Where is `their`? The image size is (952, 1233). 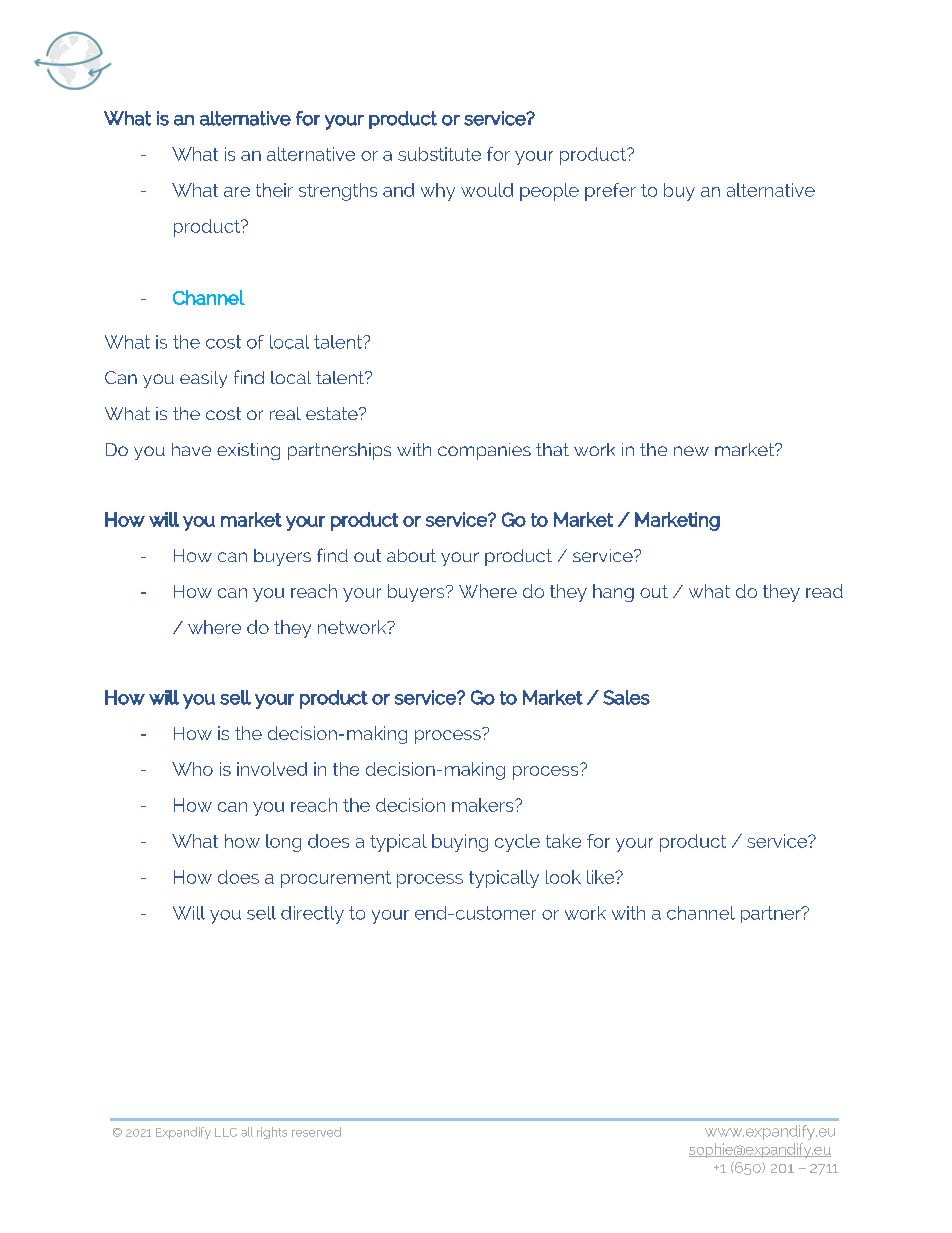
their is located at coordinates (274, 190).
